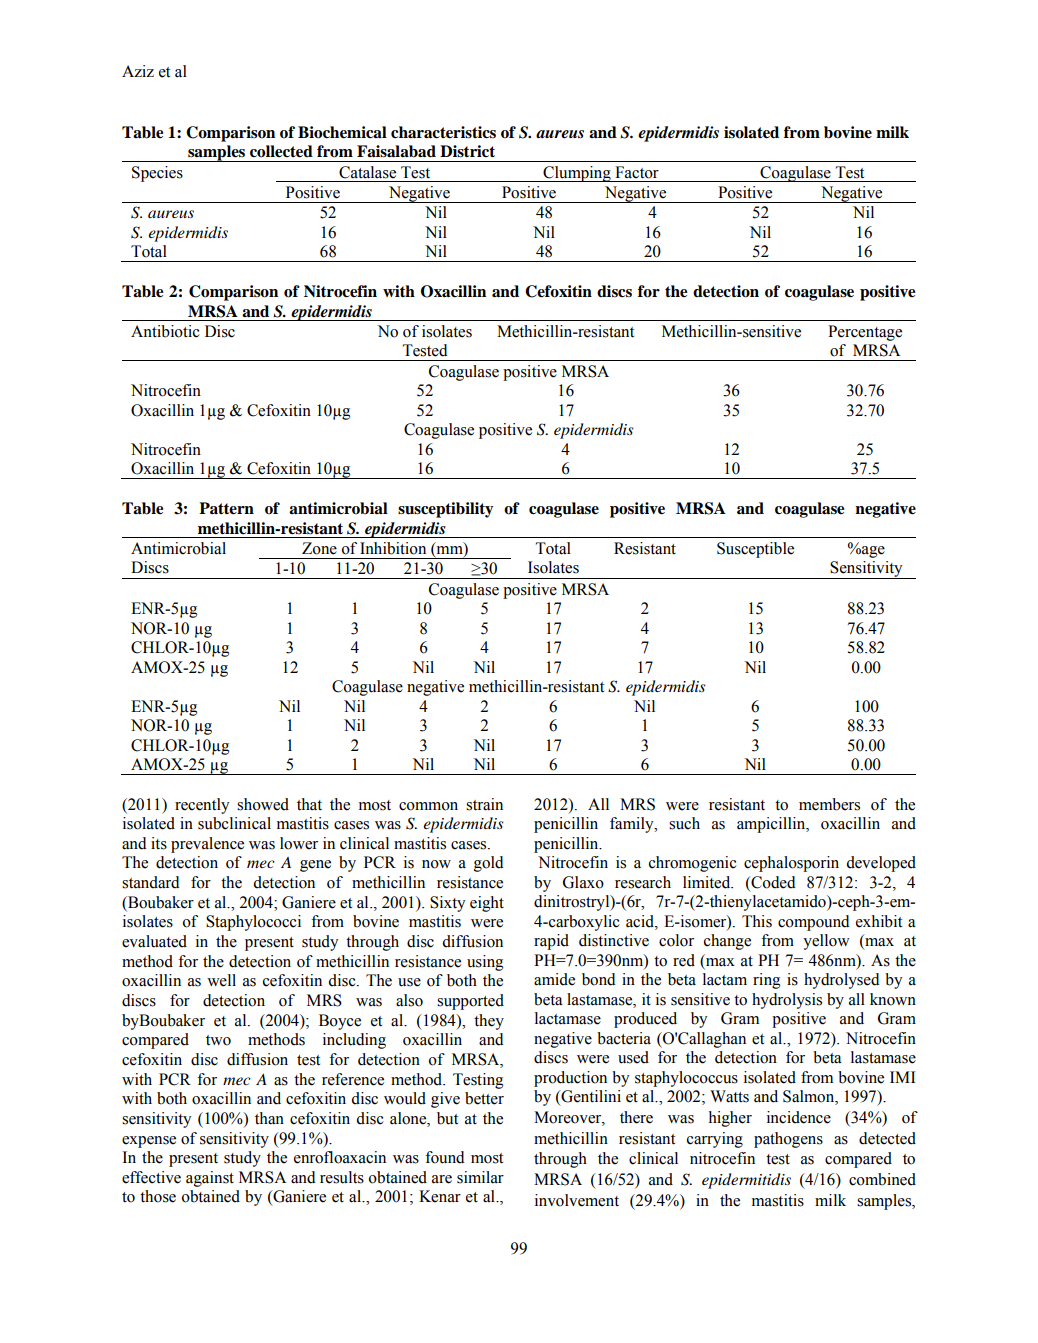  What do you see at coordinates (319, 548) in the image?
I see `Zone` at bounding box center [319, 548].
